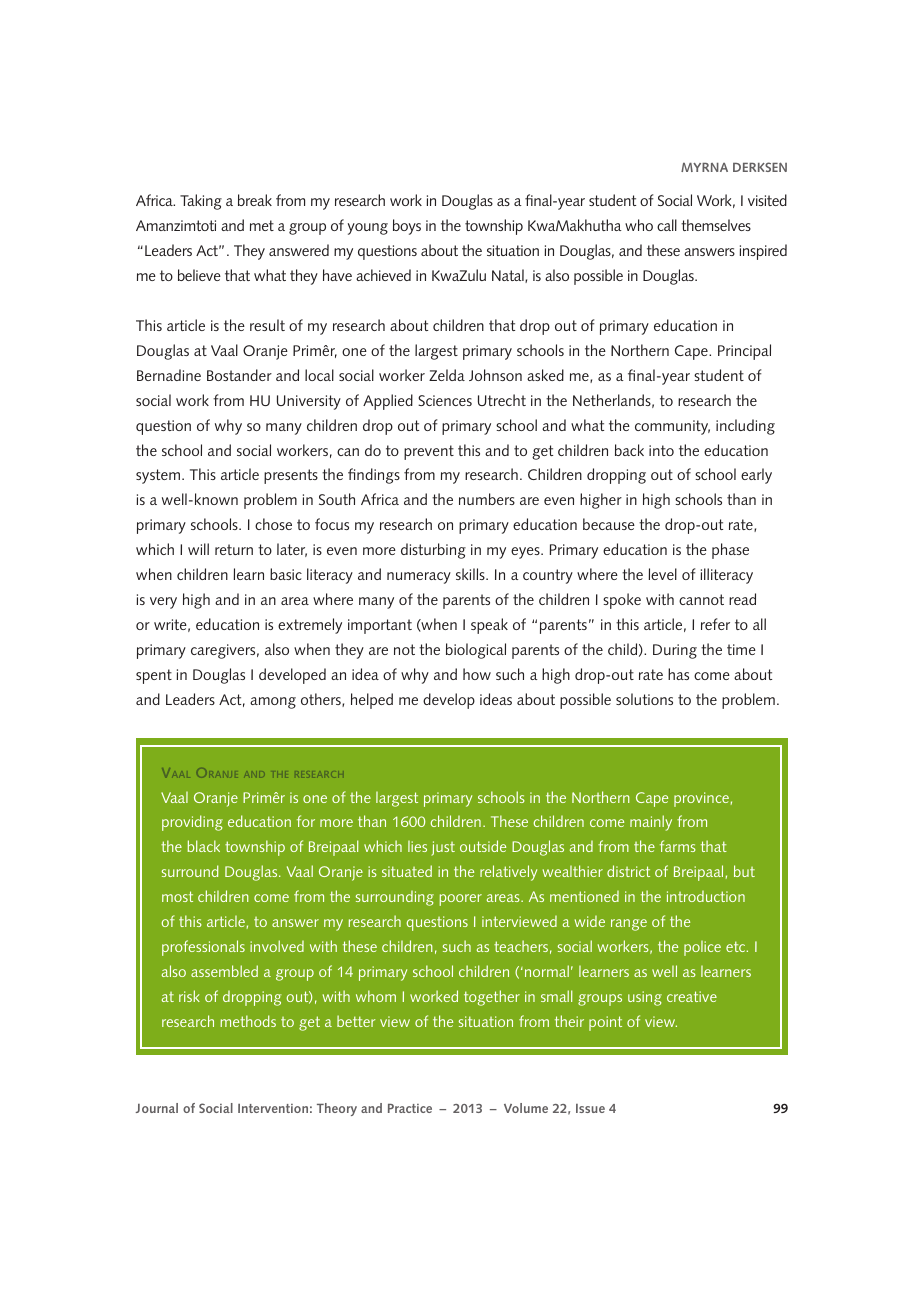  I want to click on numbers, so click(487, 499).
